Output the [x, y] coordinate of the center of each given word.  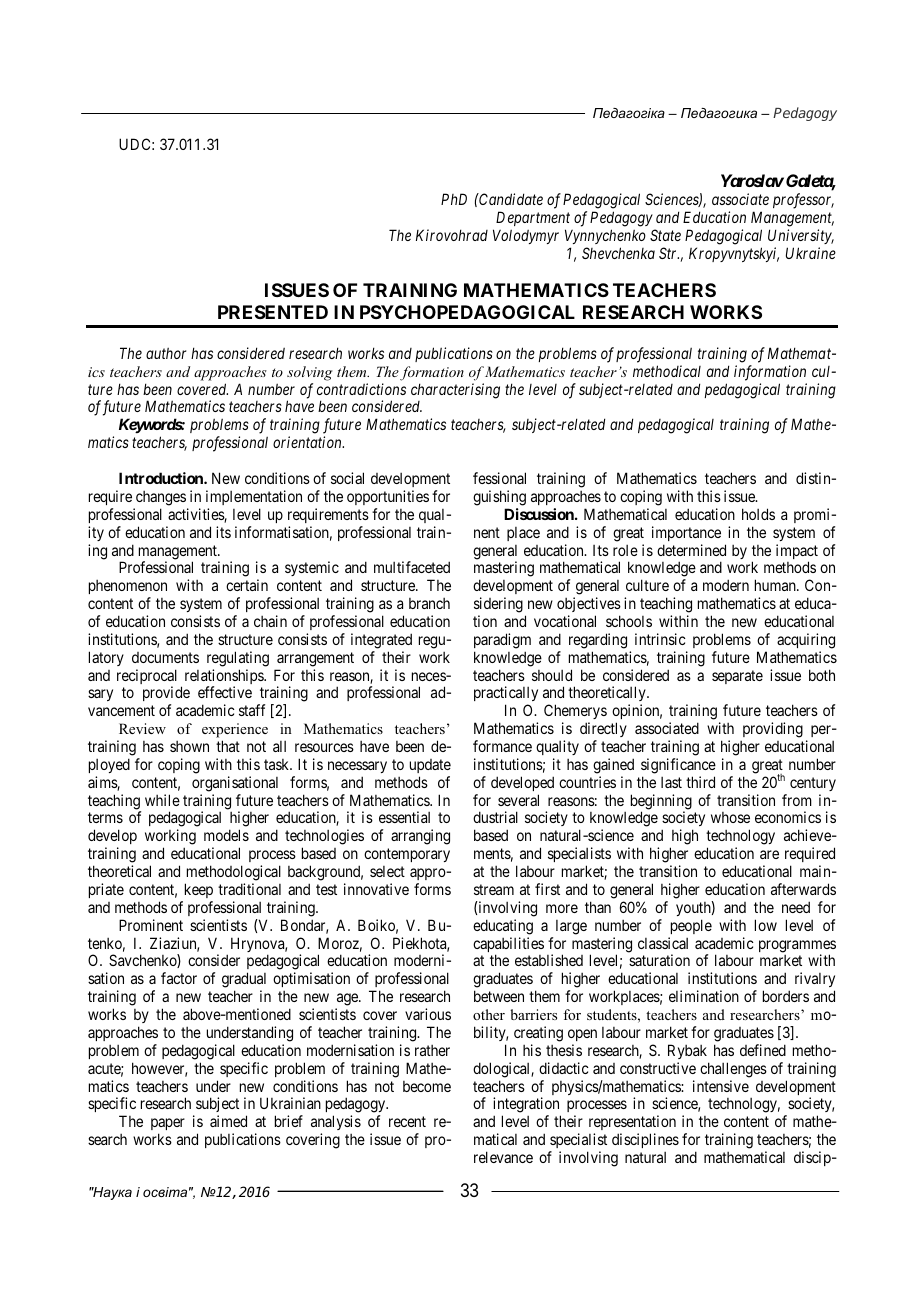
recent [407, 1121]
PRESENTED [273, 312]
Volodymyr [526, 236]
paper [168, 1126]
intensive [721, 1086]
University [801, 236]
